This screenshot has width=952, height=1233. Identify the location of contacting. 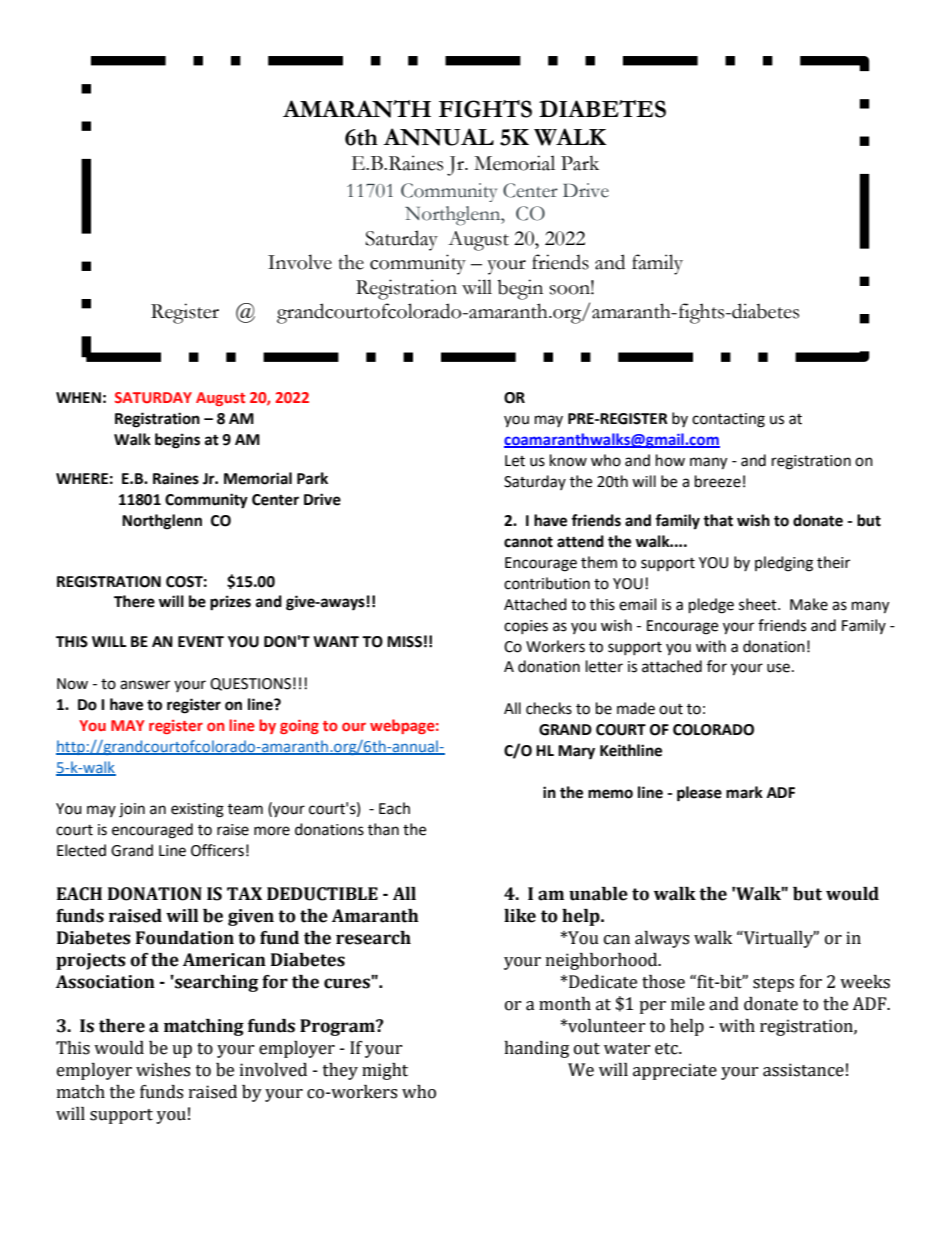
(728, 420).
